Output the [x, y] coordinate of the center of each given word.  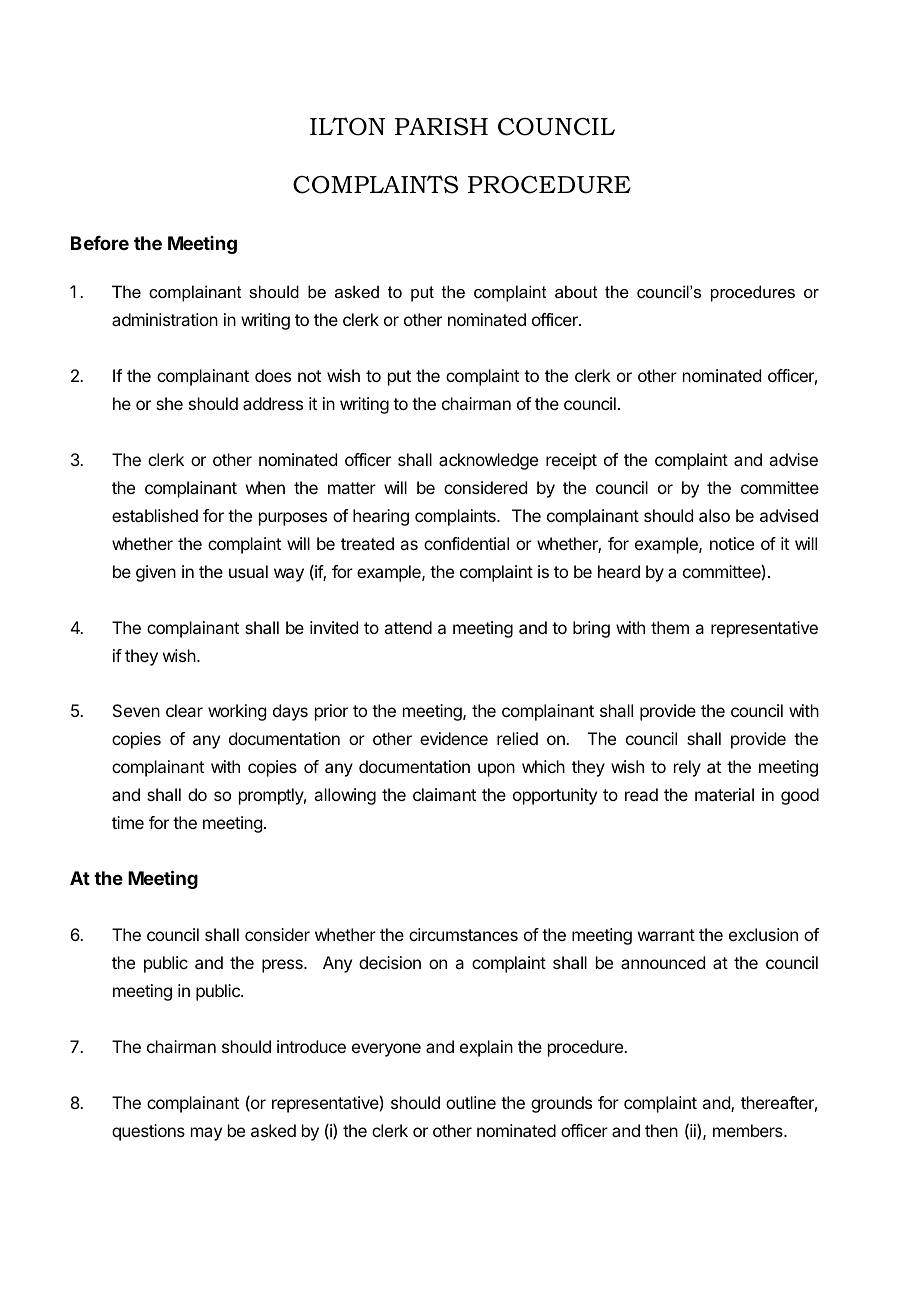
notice [732, 543]
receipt [571, 461]
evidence [454, 738]
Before [100, 243]
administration [165, 319]
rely [687, 768]
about [576, 291]
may [206, 1134]
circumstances [463, 934]
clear [184, 710]
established [155, 515]
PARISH [441, 127]
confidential [466, 543]
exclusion [763, 934]
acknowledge [488, 461]
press [283, 966]
